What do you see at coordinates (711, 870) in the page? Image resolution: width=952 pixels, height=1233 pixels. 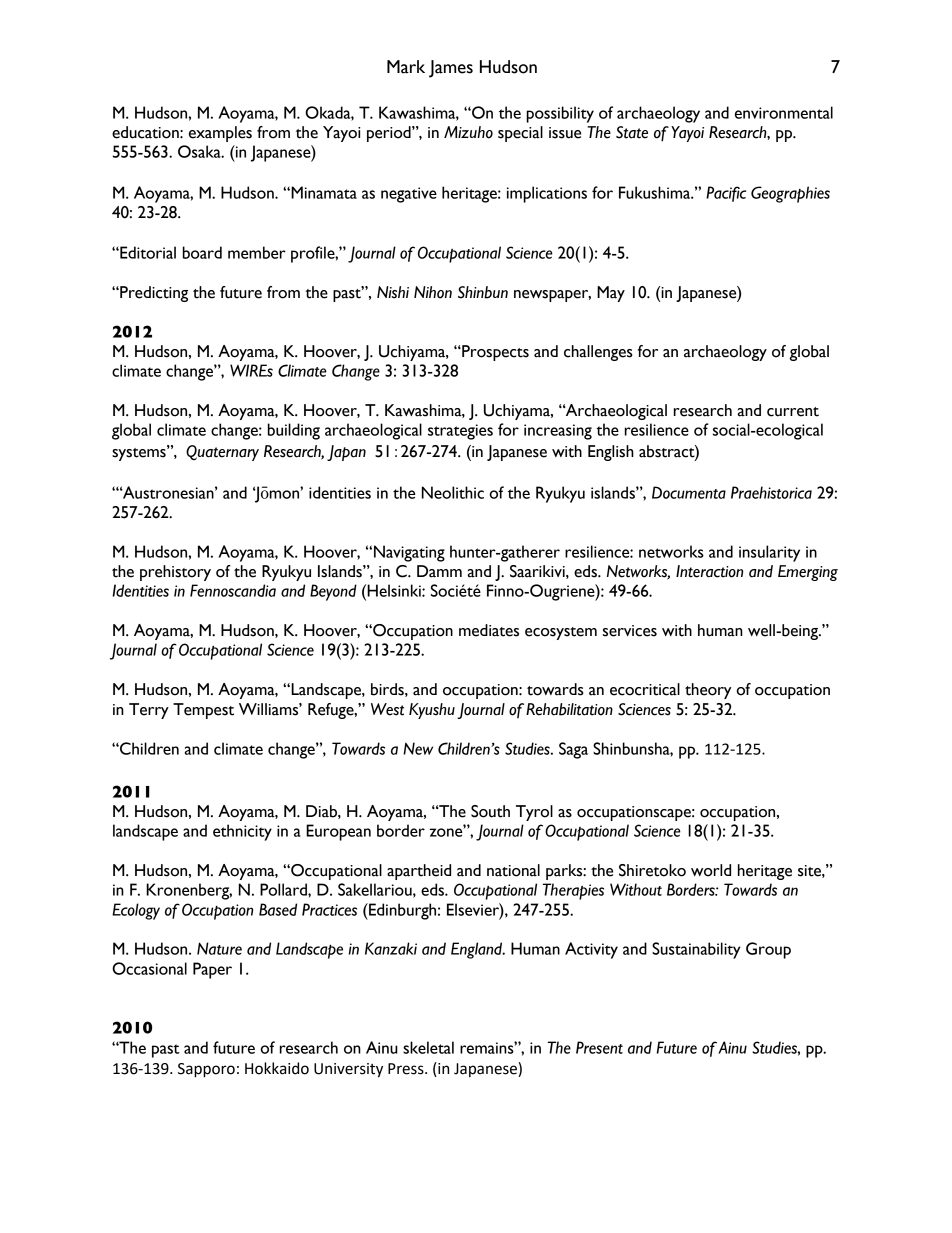 I see `world` at bounding box center [711, 870].
